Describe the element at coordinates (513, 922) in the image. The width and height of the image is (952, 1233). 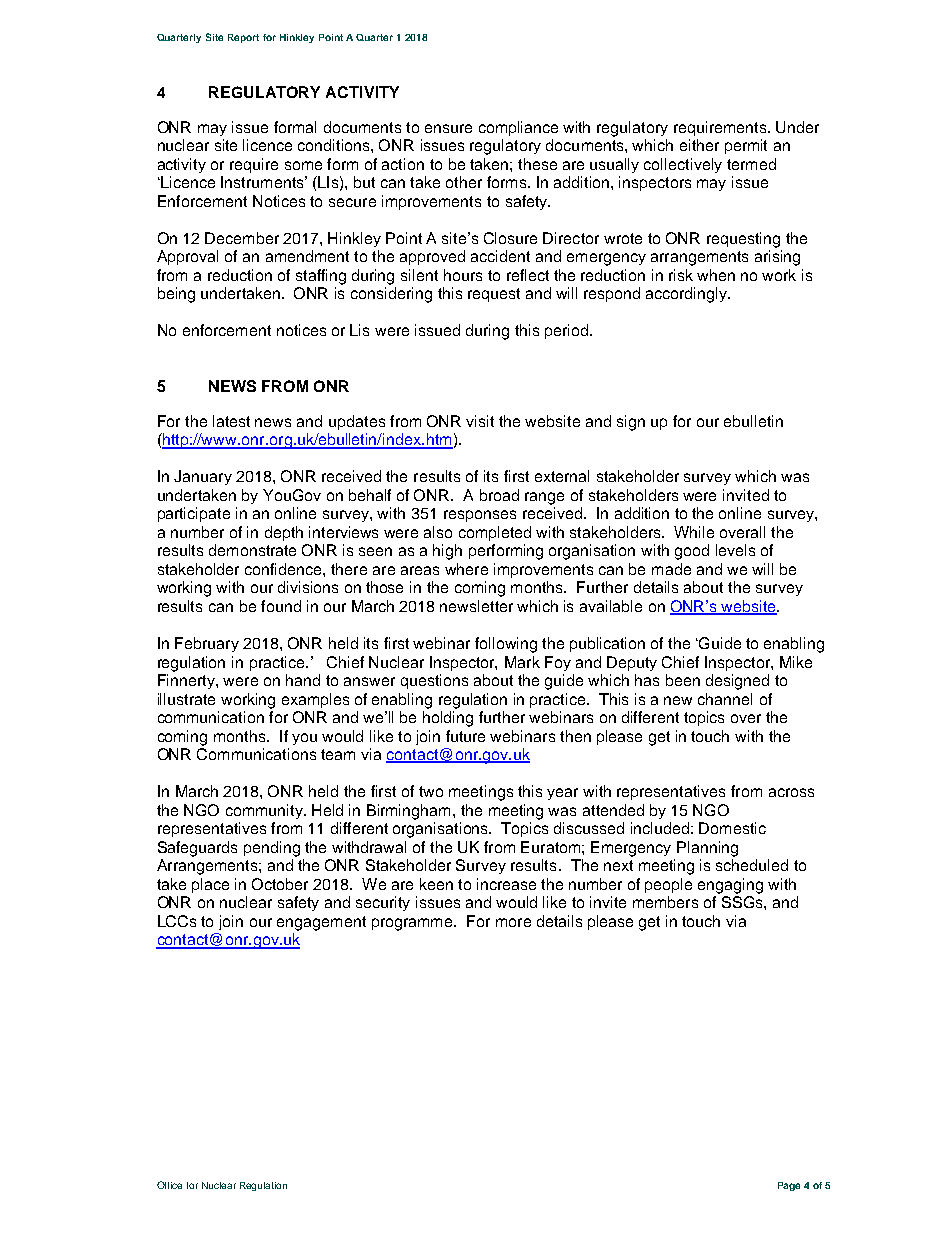
I see `more` at that location.
